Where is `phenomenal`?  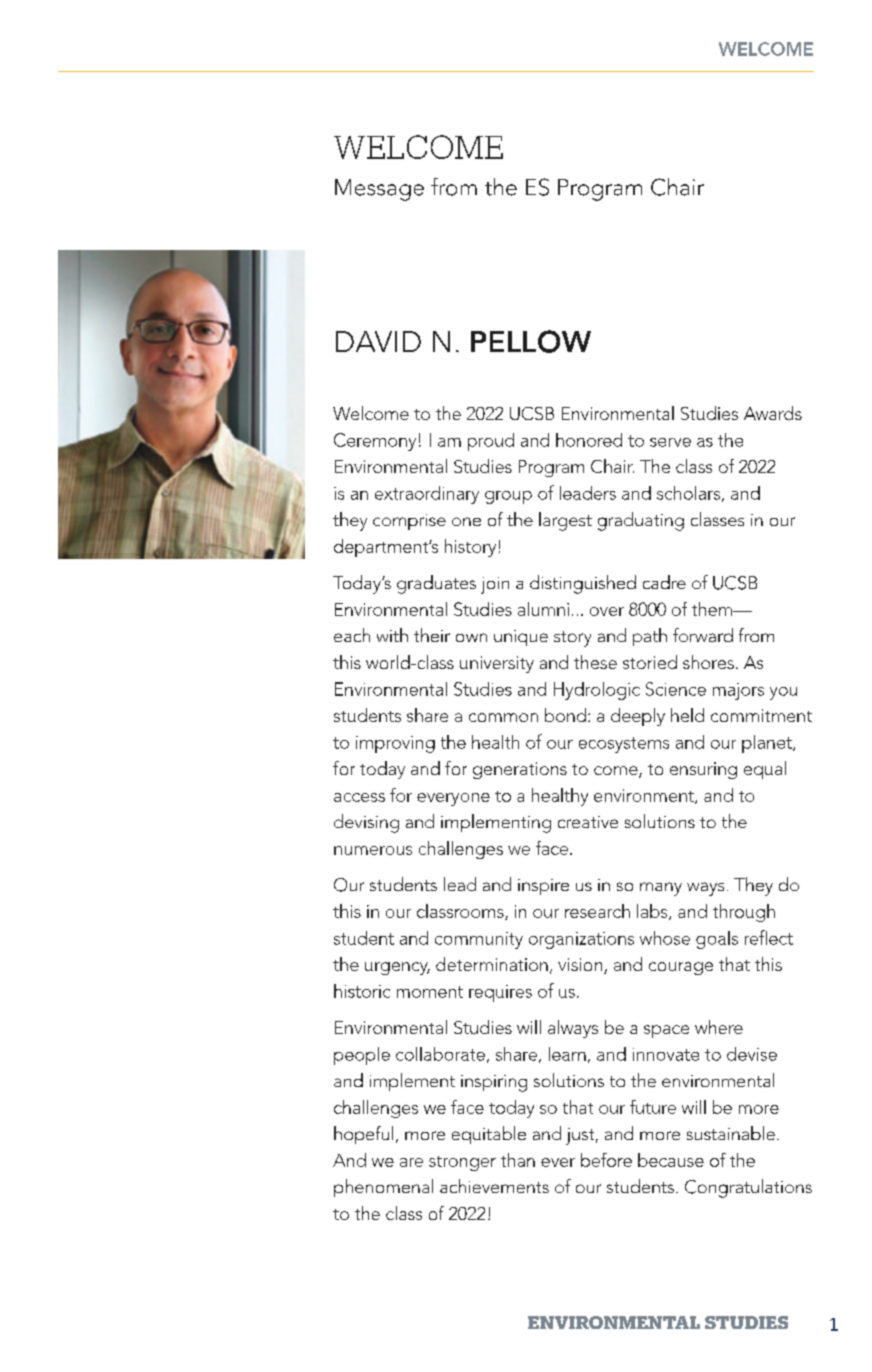 phenomenal is located at coordinates (383, 1188).
